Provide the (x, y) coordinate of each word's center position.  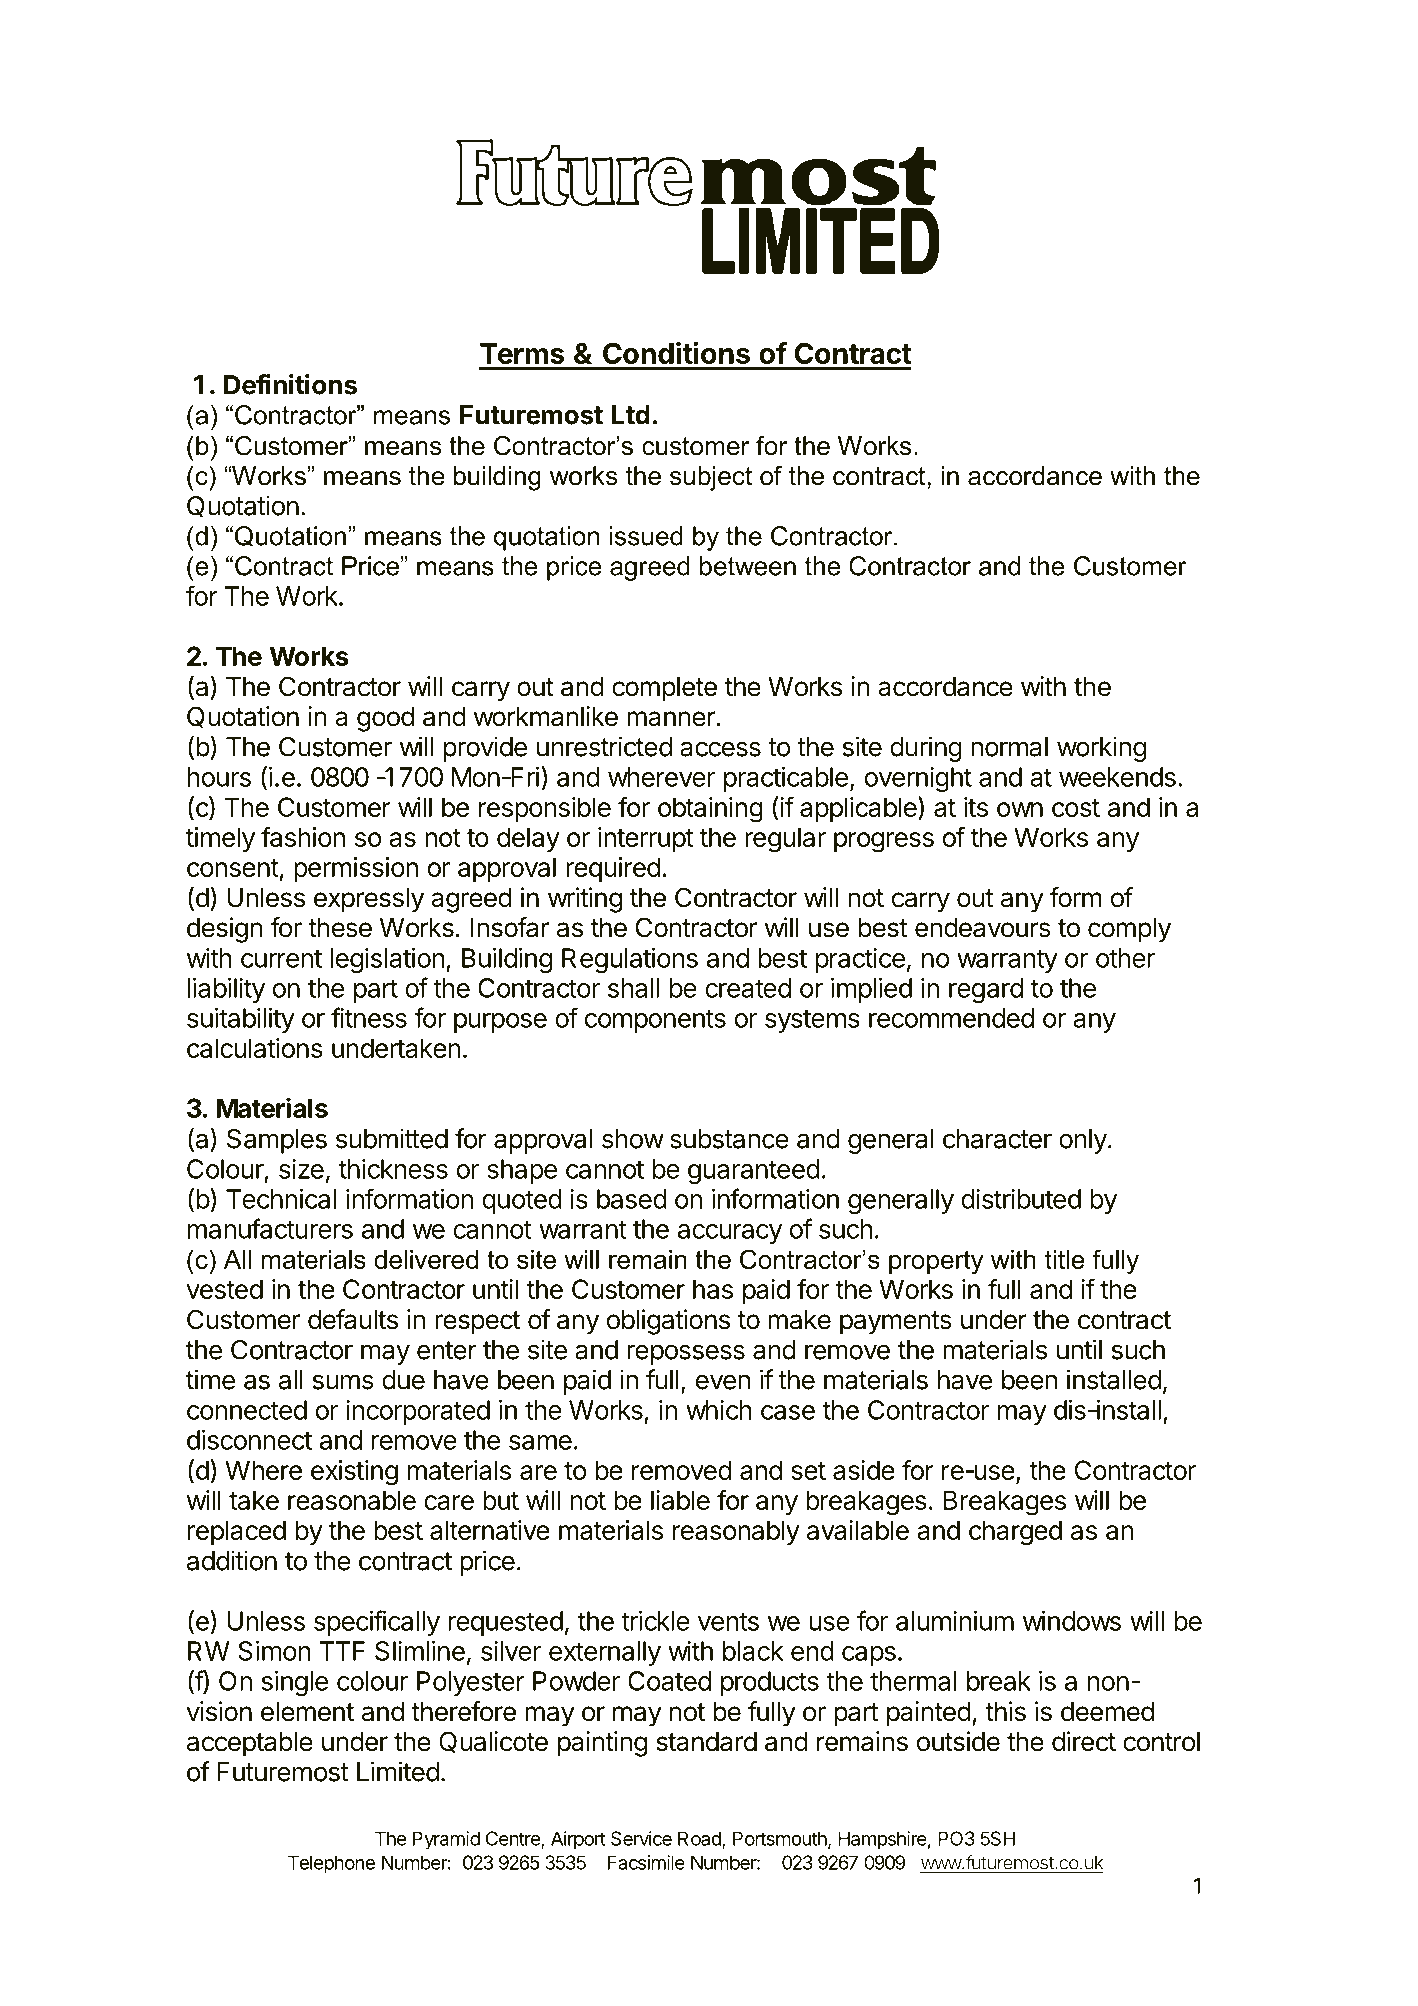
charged (1015, 1533)
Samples (277, 1141)
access (720, 749)
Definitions (290, 384)
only (1083, 1141)
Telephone (331, 1864)
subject (711, 478)
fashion (303, 836)
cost (1076, 808)
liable (680, 1500)
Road (700, 1839)
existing (354, 1473)
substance (729, 1139)
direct (1084, 1741)
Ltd (630, 415)
